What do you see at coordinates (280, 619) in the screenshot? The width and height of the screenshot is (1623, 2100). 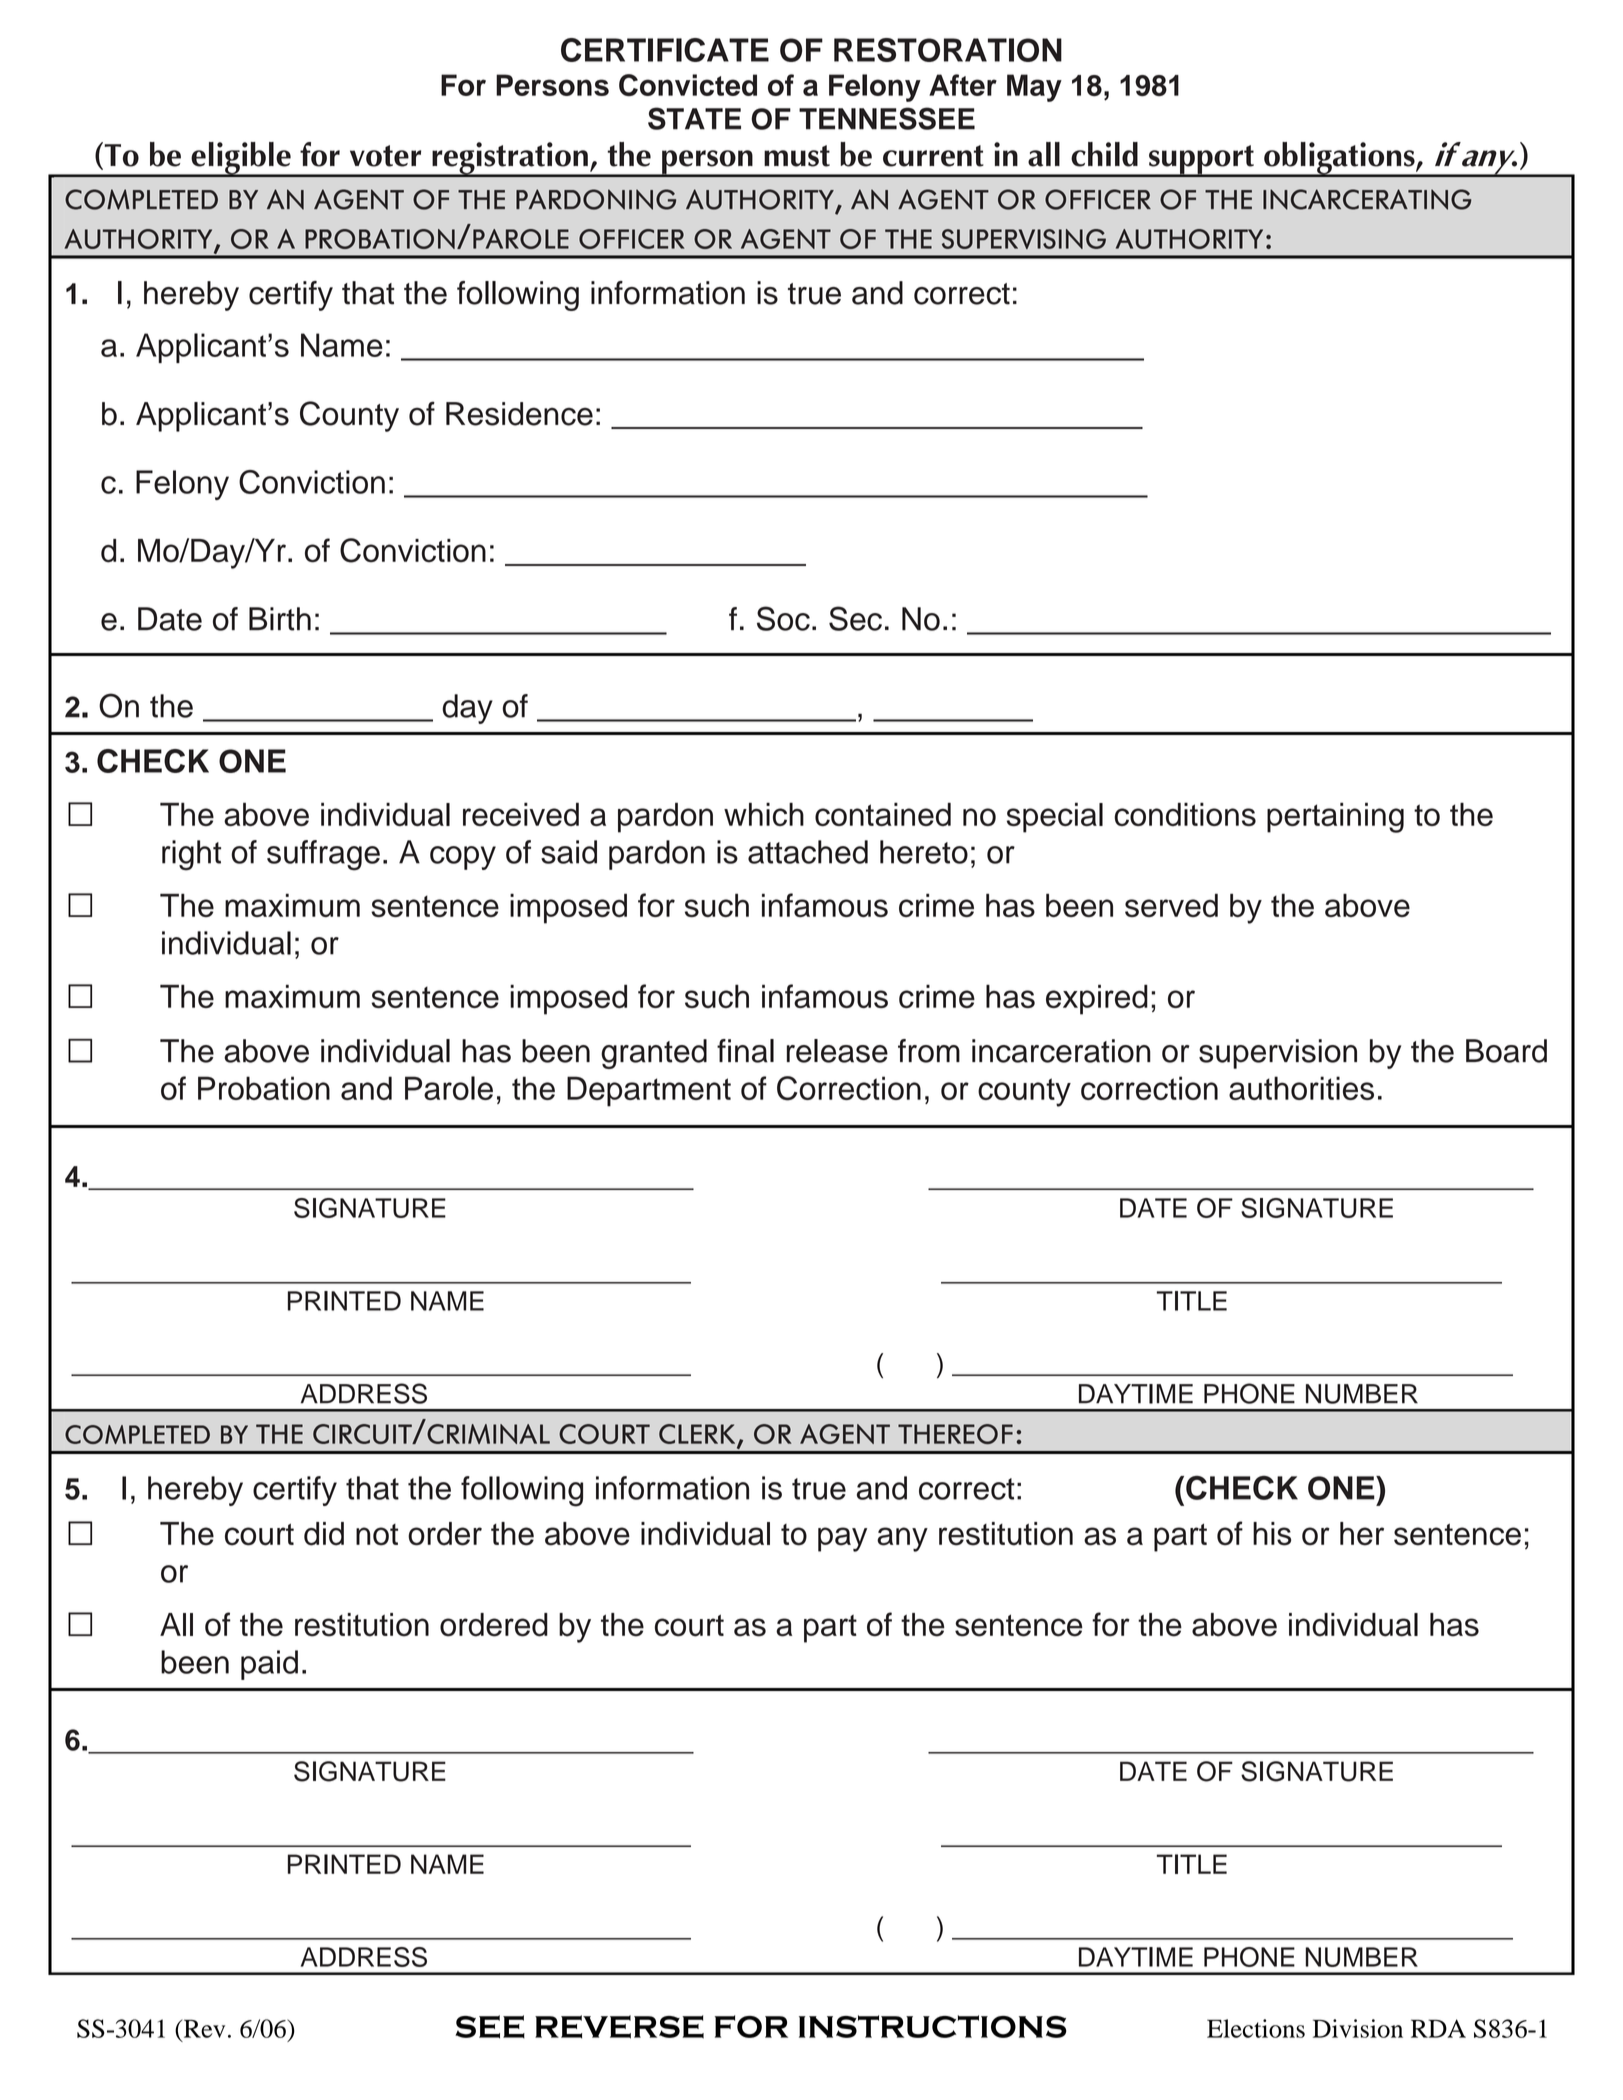 I see `Birth` at bounding box center [280, 619].
